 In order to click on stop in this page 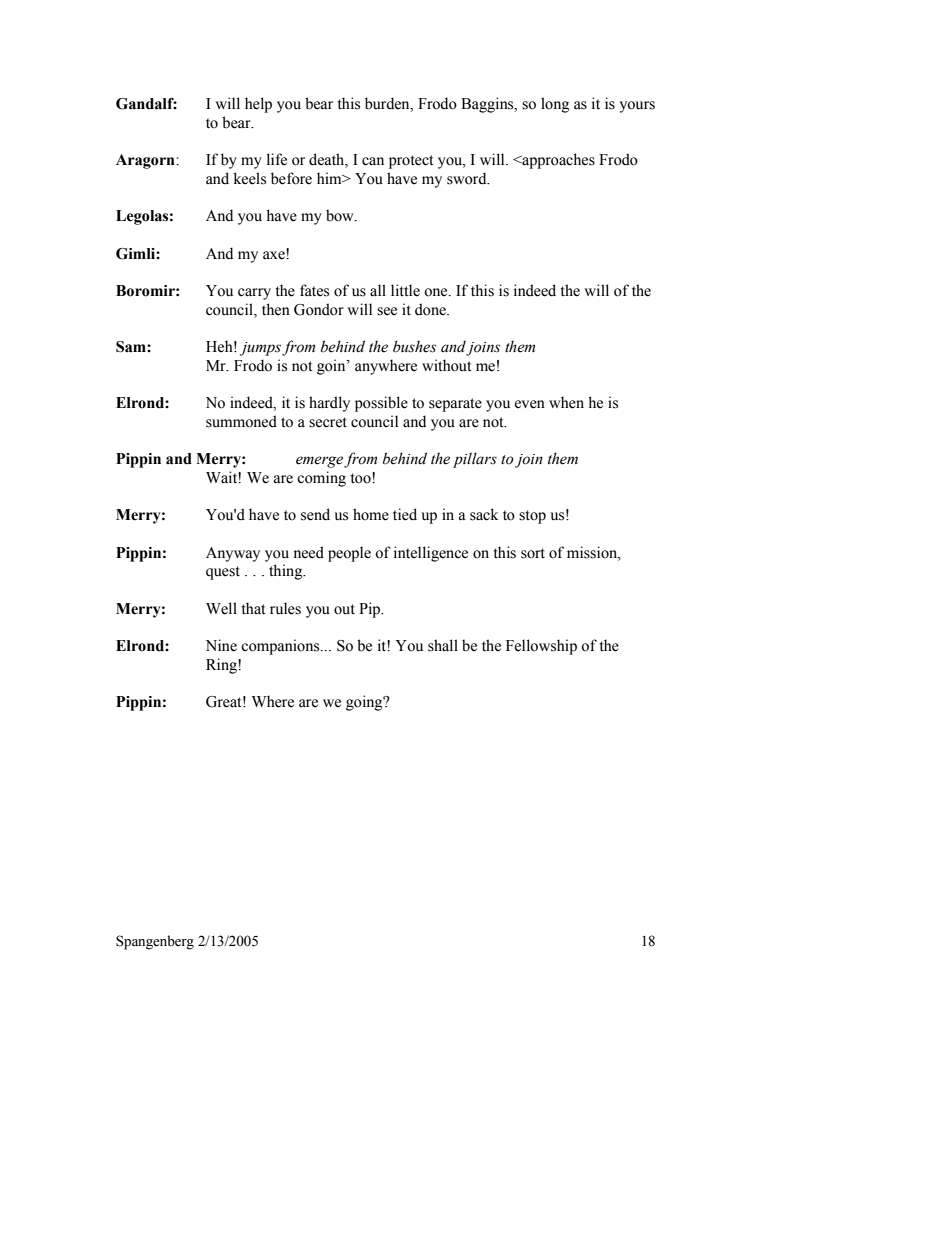, I will do `click(532, 517)`.
